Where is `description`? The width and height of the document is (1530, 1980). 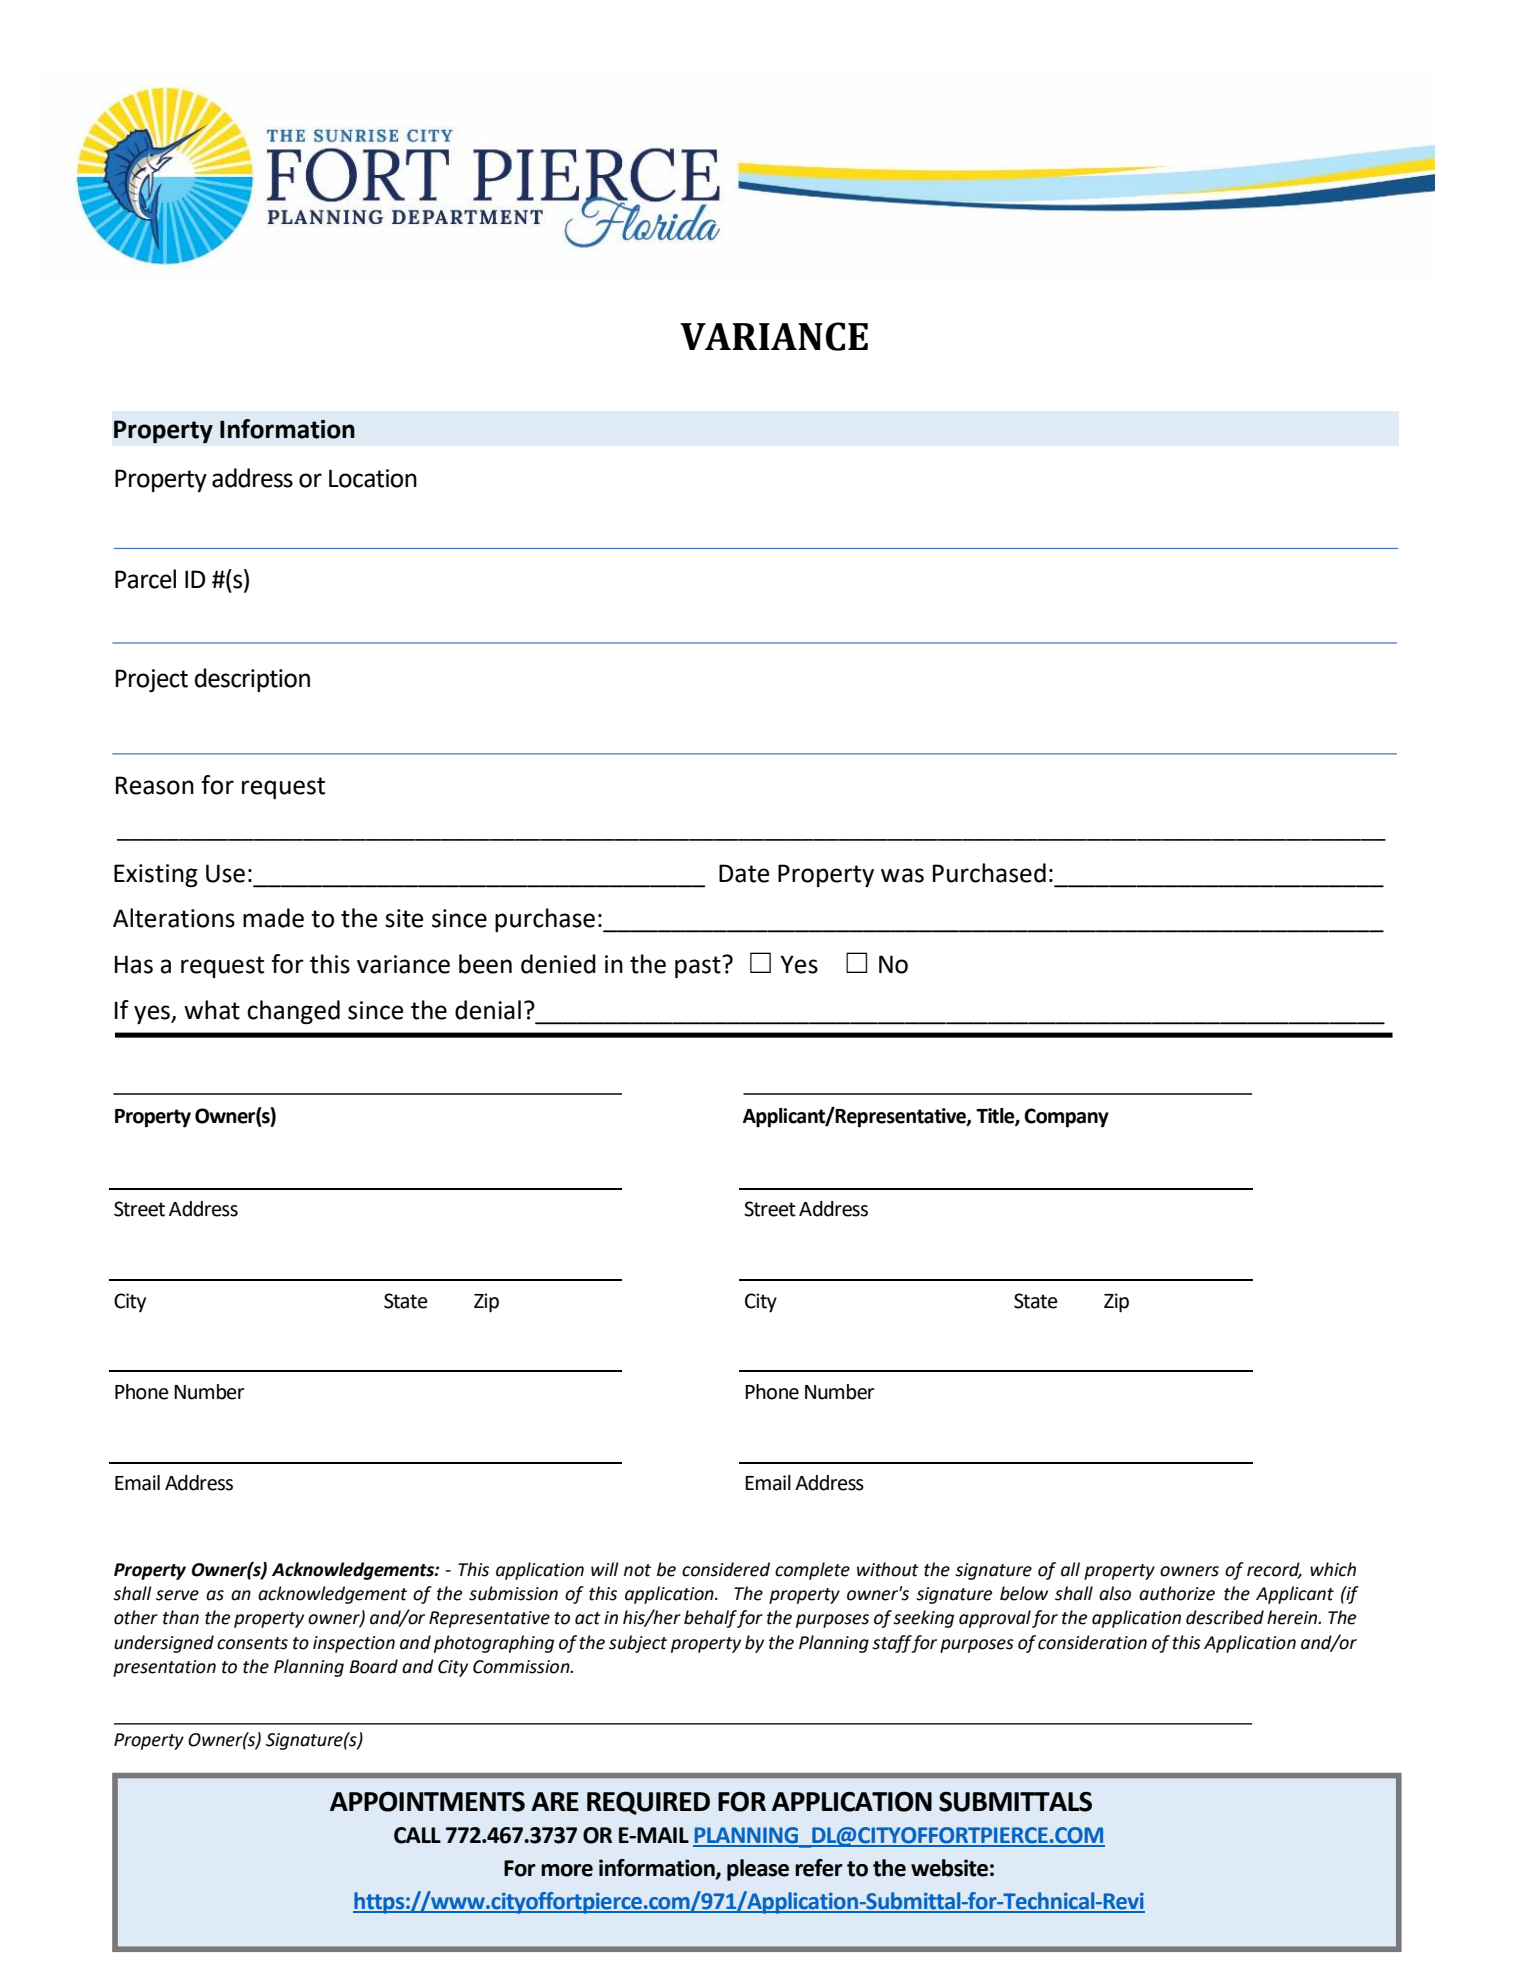
description is located at coordinates (252, 680).
